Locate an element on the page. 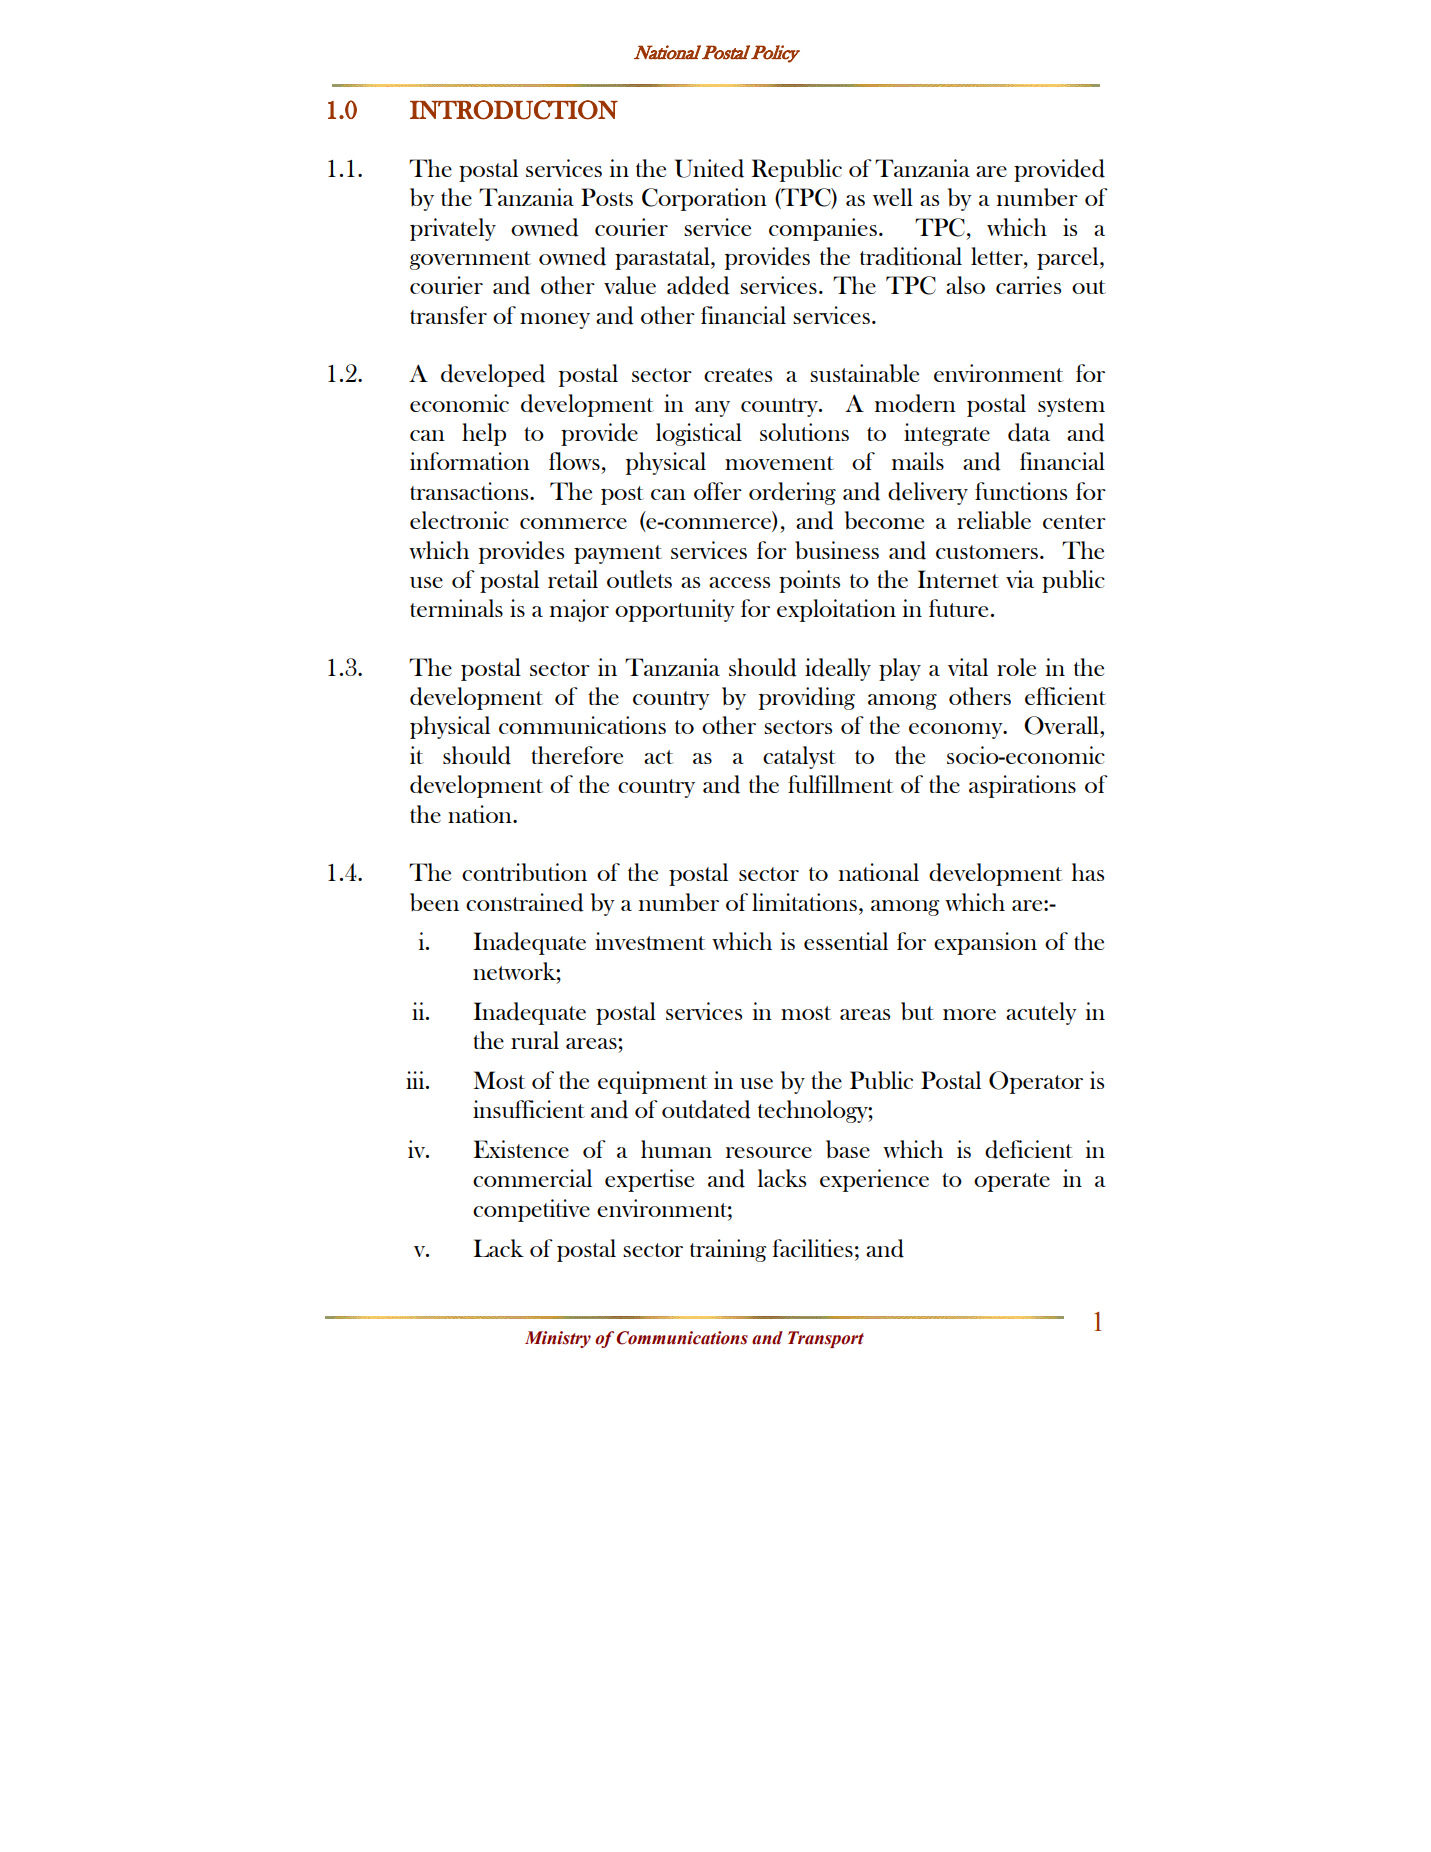 This document has height=1852, width=1431. Operator is located at coordinates (1036, 1082).
